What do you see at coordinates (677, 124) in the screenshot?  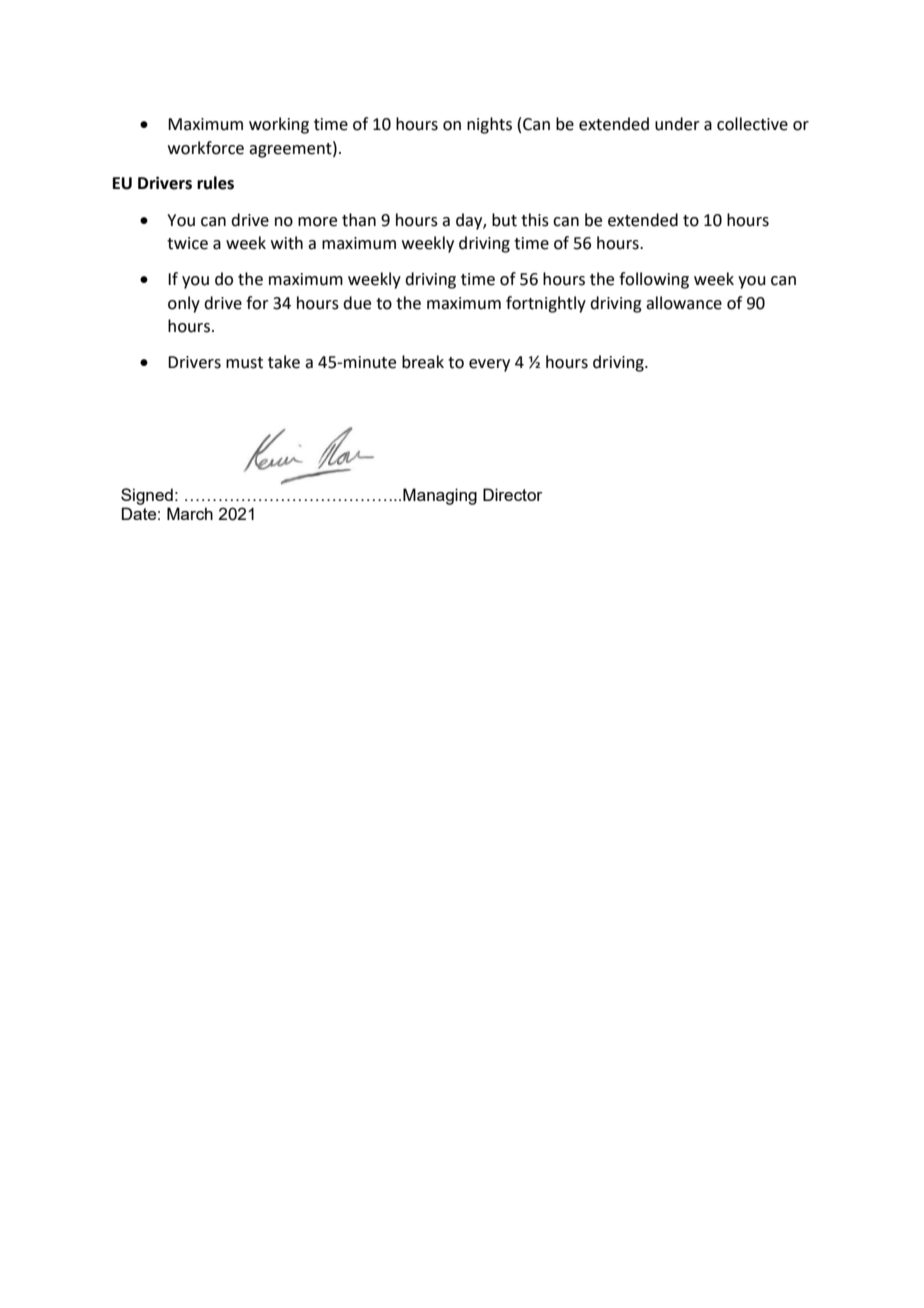 I see `under` at bounding box center [677, 124].
